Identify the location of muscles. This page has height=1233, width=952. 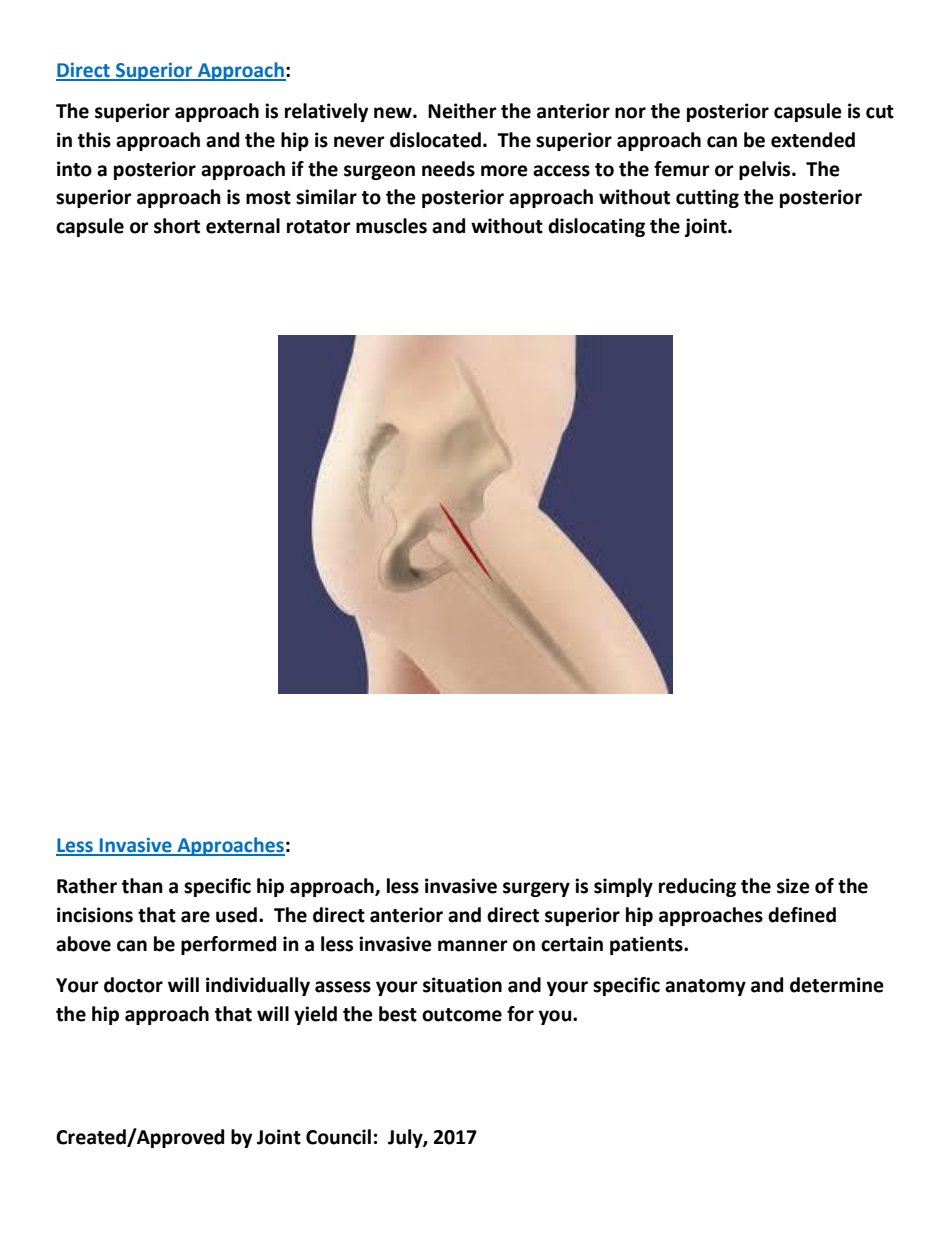
(391, 226).
